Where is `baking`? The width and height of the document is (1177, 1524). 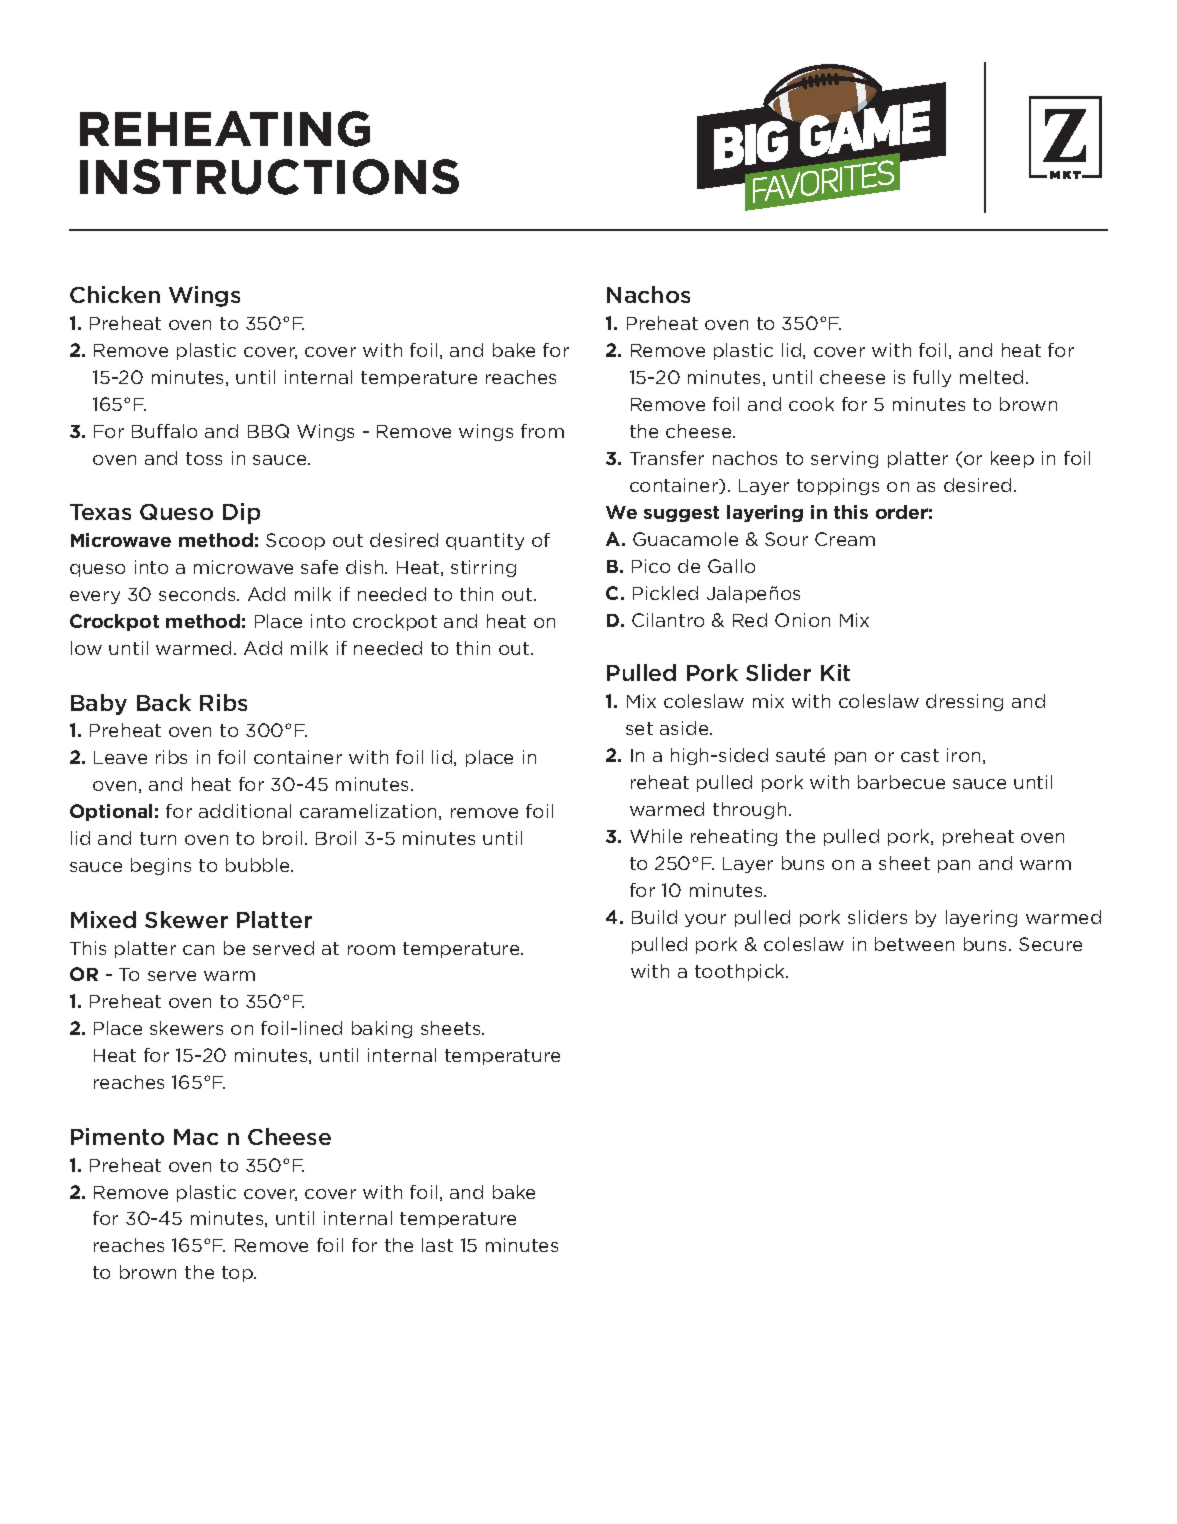 baking is located at coordinates (382, 1029).
